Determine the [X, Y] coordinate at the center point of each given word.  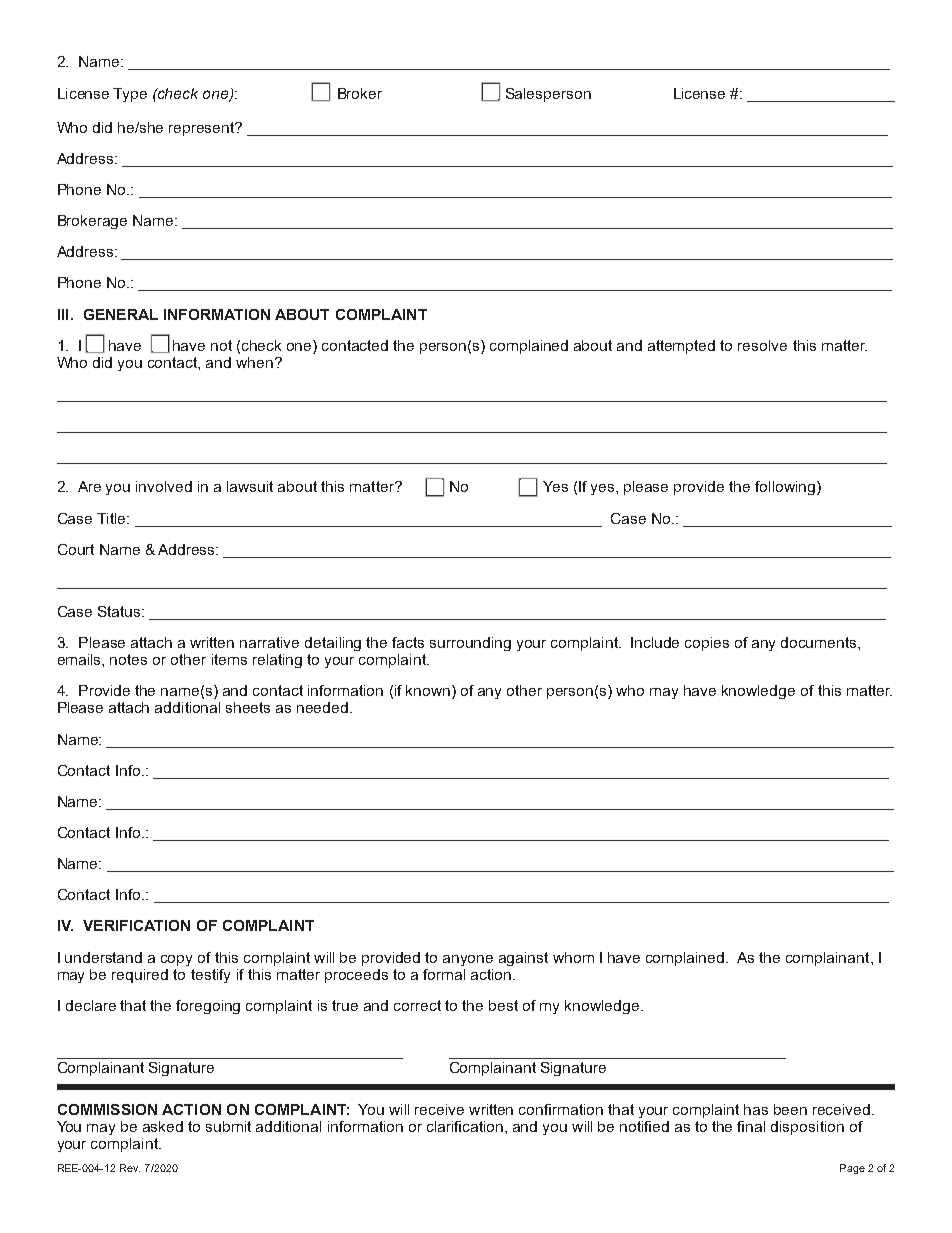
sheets [248, 707]
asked [163, 1126]
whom [573, 957]
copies [707, 644]
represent [203, 129]
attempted [681, 347]
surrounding [470, 644]
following [785, 488]
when [254, 362]
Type [130, 95]
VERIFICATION [136, 925]
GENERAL [121, 314]
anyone [468, 960]
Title [112, 518]
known [428, 690]
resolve [762, 345]
